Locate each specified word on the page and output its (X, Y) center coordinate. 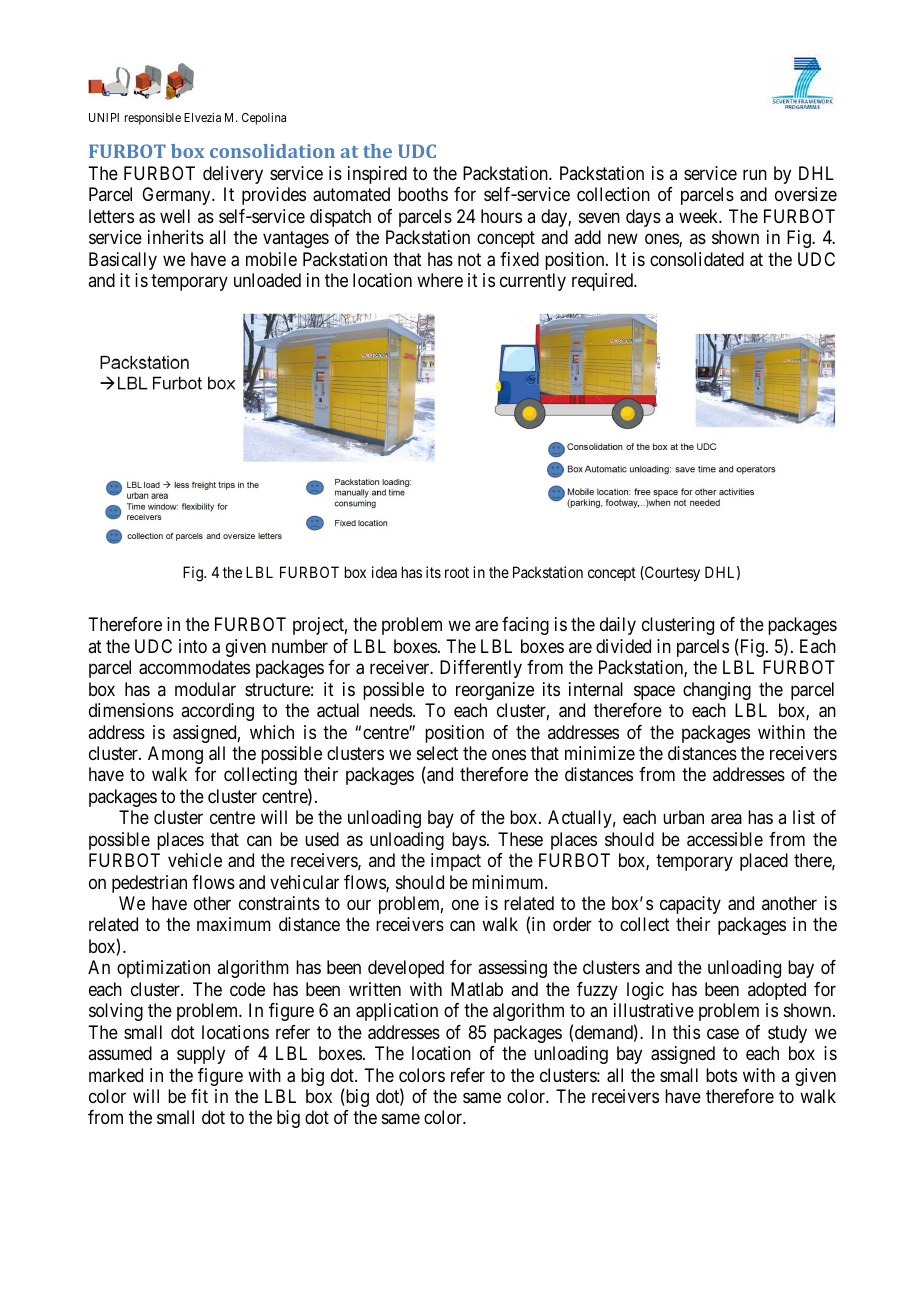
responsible (153, 119)
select (437, 753)
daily (618, 626)
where (440, 280)
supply (201, 1055)
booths (423, 194)
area (726, 819)
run (755, 174)
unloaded (267, 280)
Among (175, 755)
